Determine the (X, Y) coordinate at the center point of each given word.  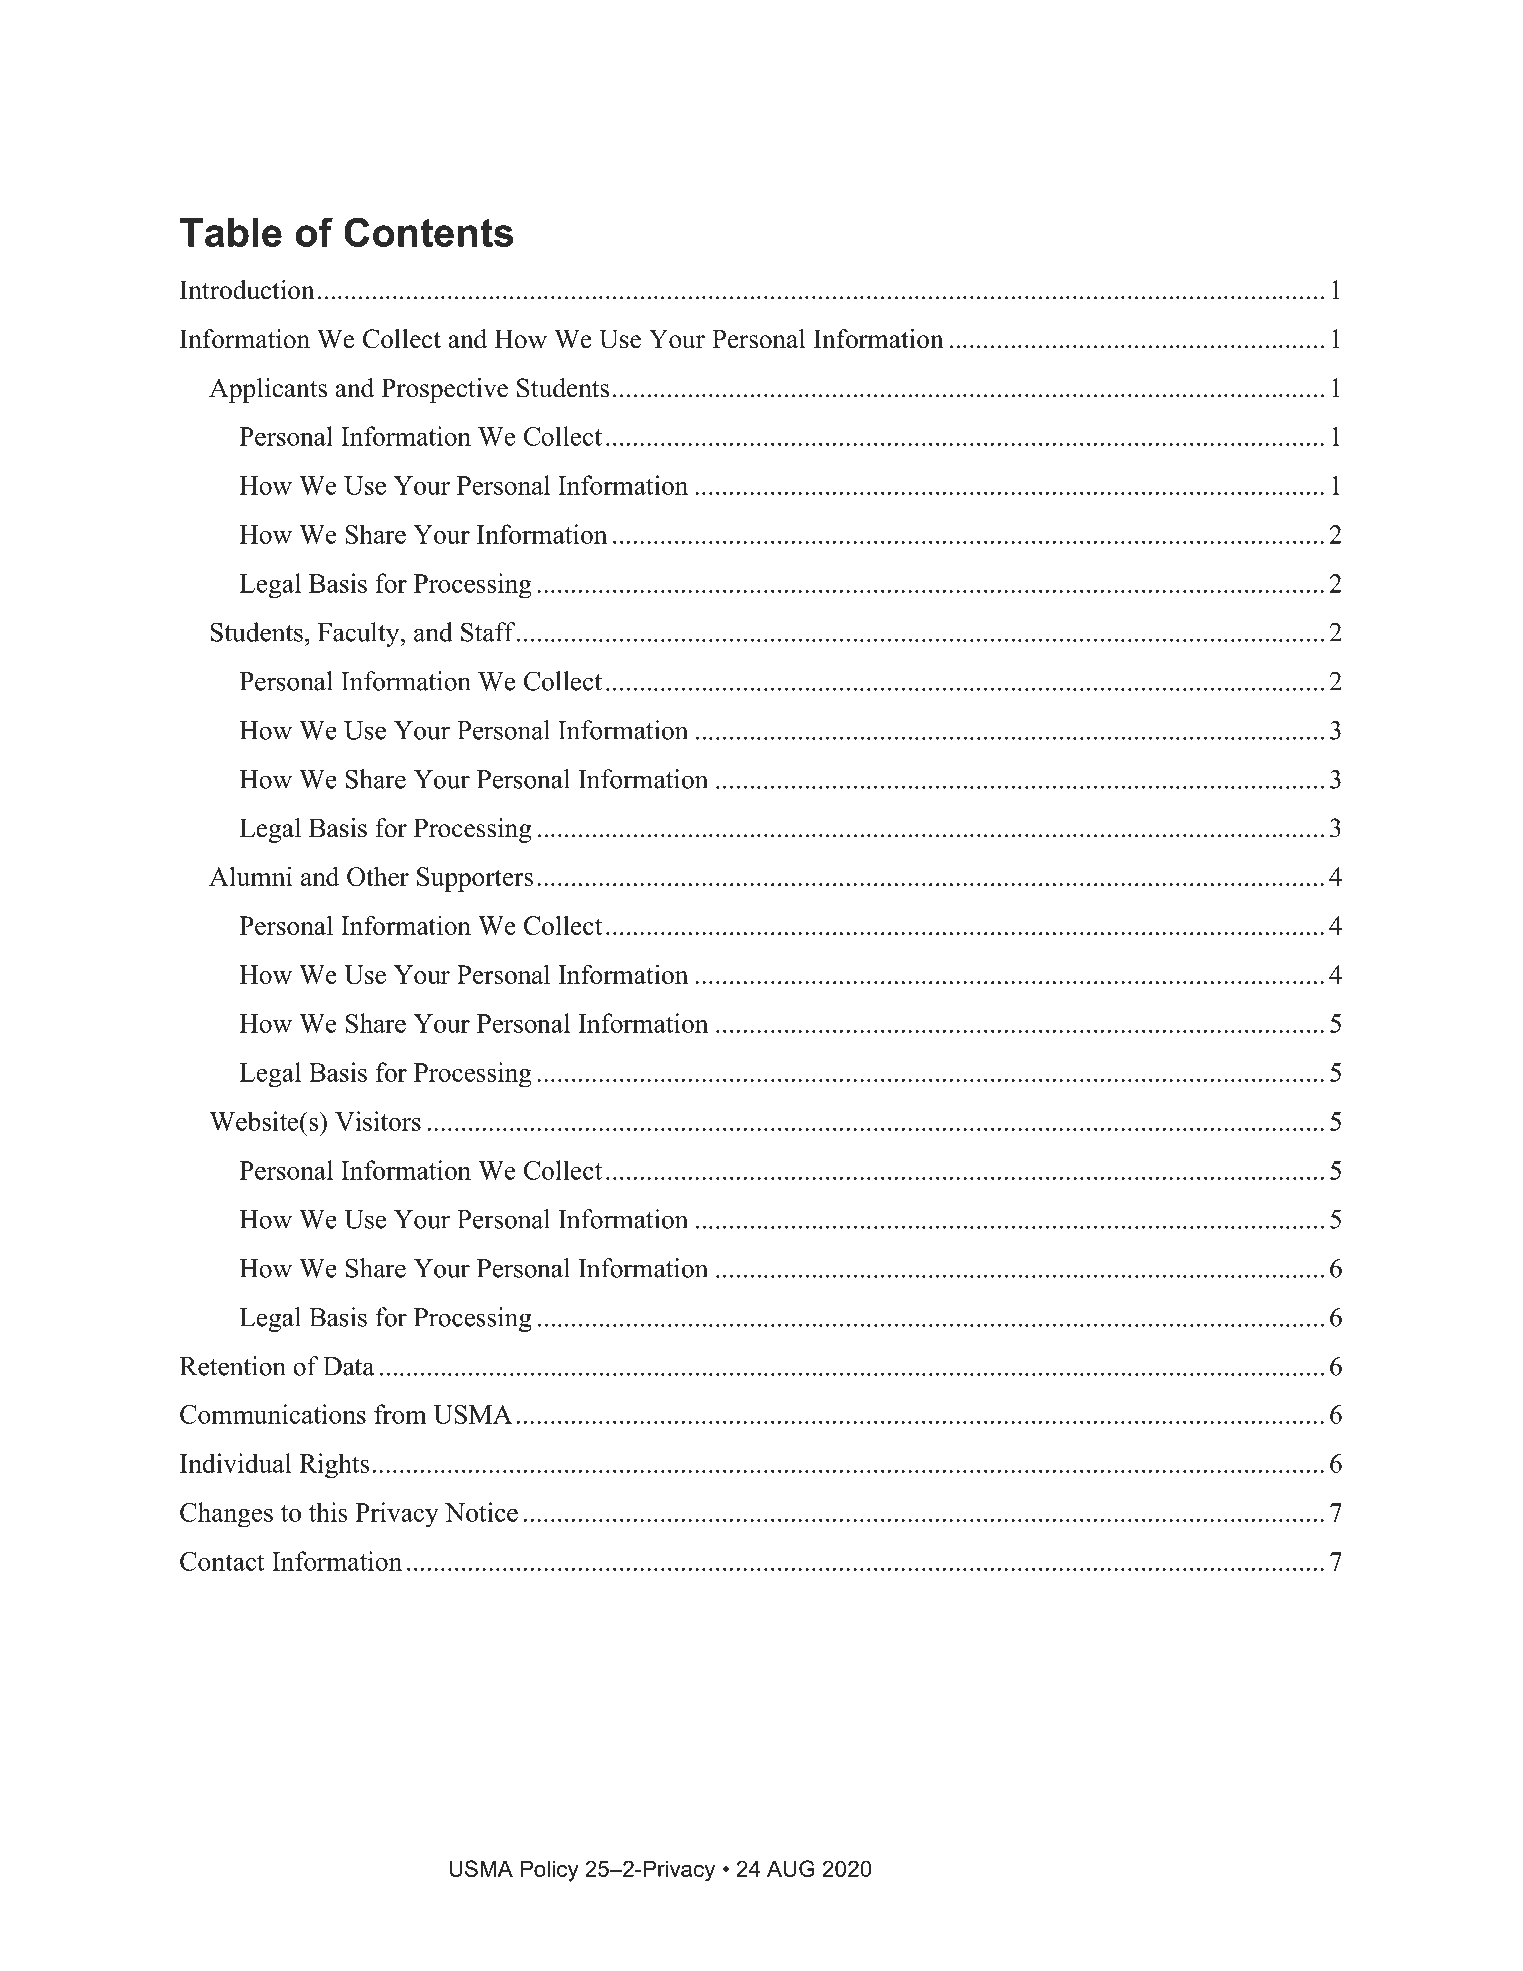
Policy (549, 1871)
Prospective (444, 390)
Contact (222, 1561)
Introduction (247, 290)
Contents (428, 232)
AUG (791, 1868)
